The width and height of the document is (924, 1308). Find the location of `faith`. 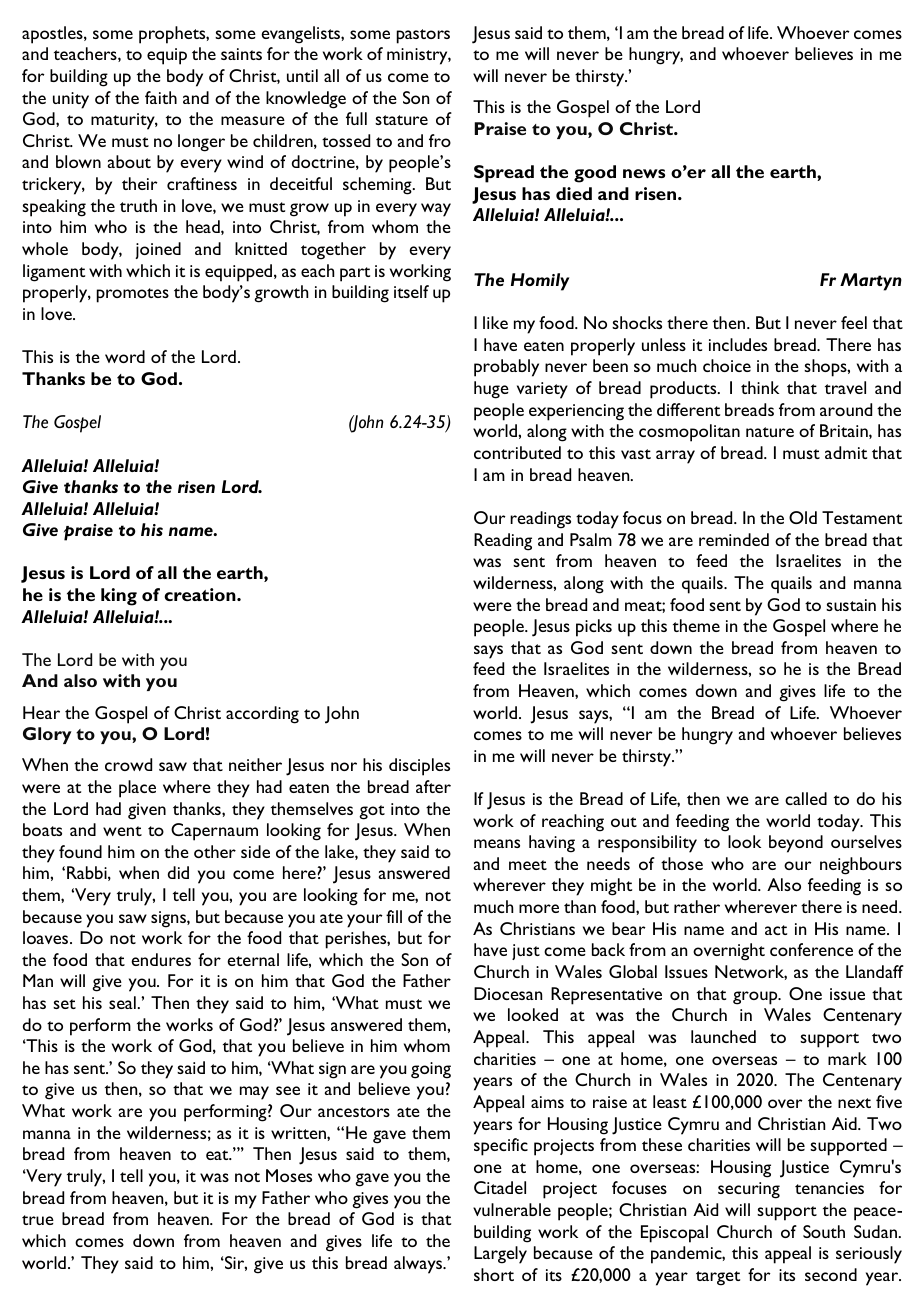

faith is located at coordinates (161, 97).
